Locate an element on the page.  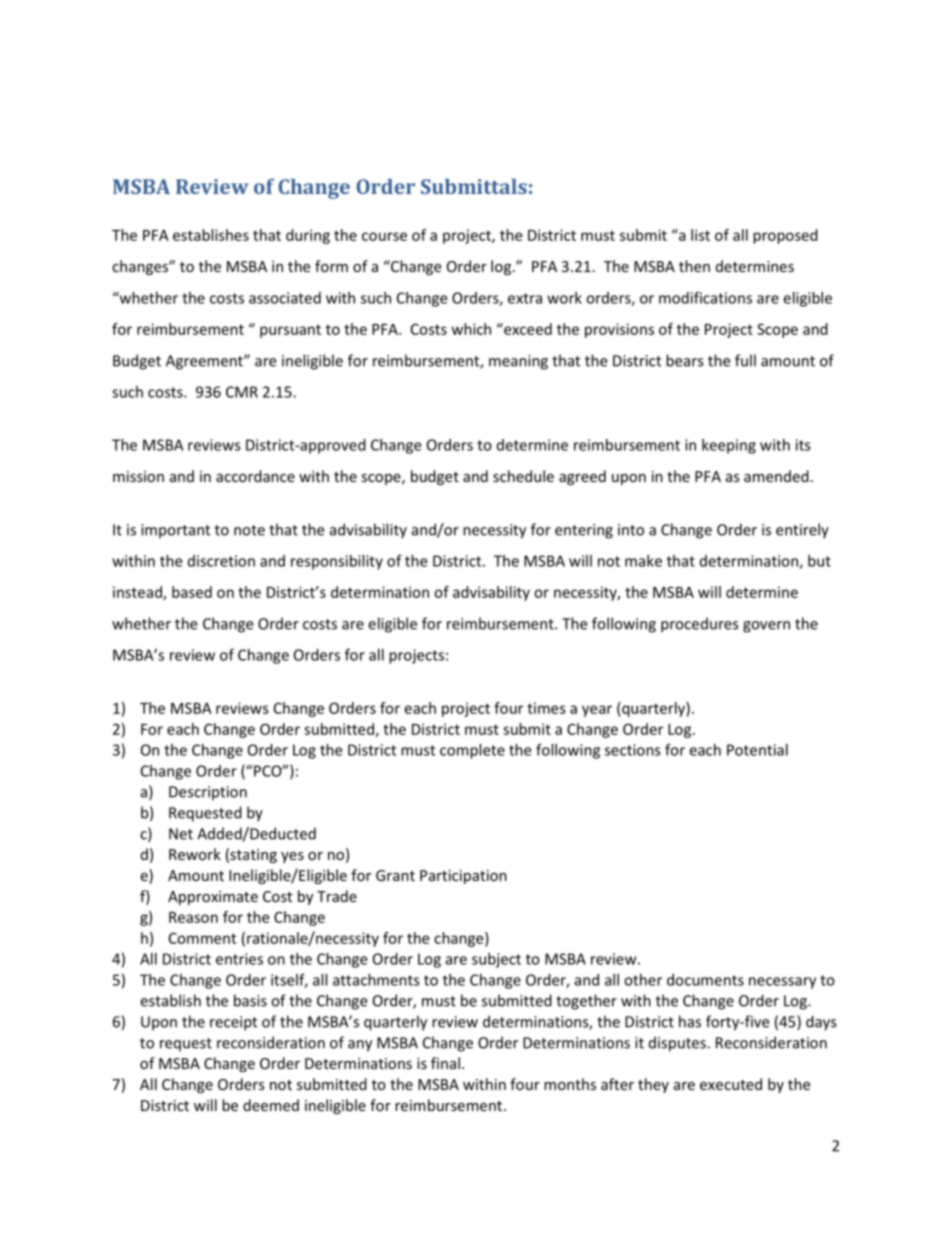
Approximate is located at coordinates (213, 898).
